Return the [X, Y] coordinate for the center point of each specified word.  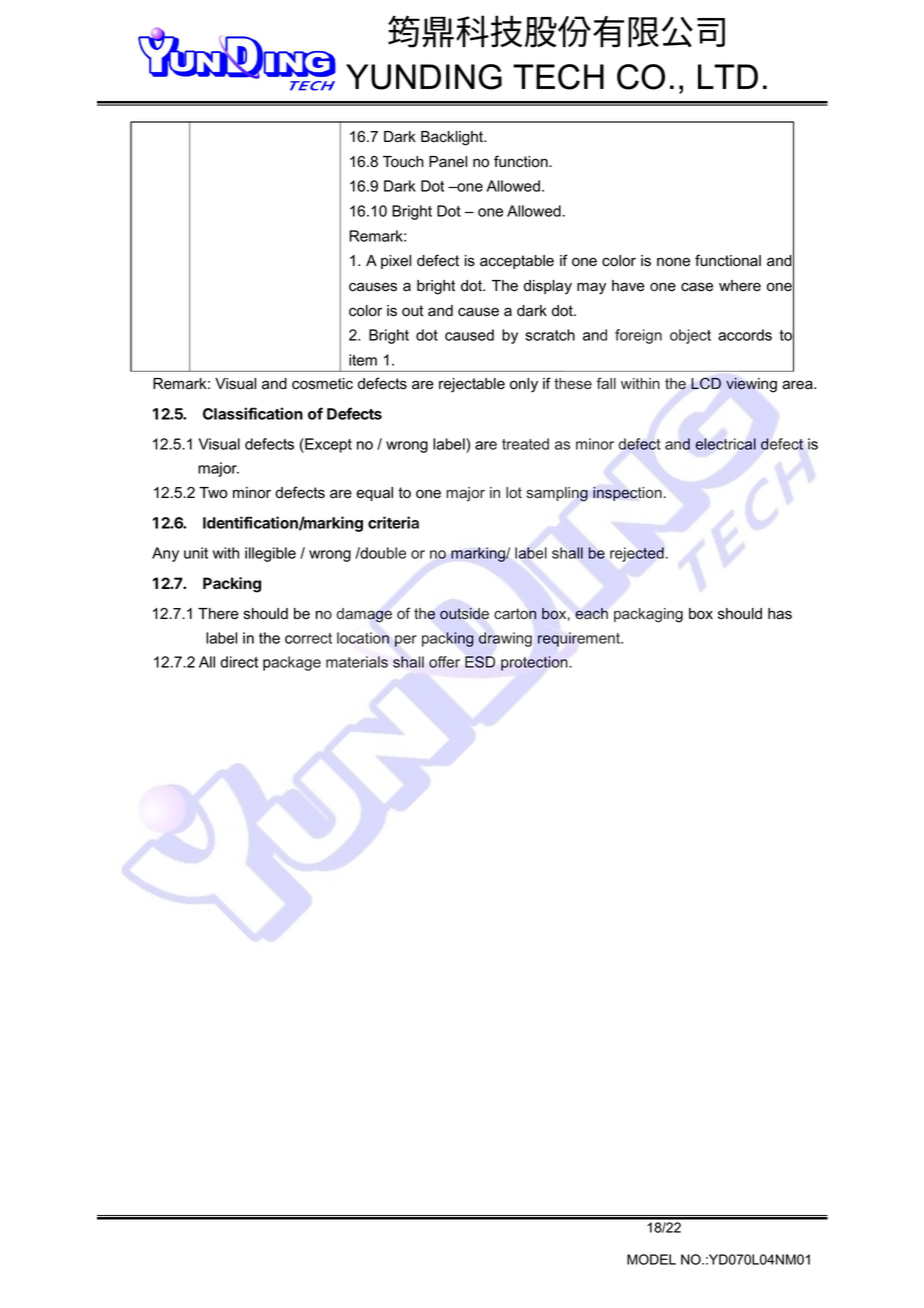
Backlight [453, 138]
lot [514, 492]
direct [239, 662]
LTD [728, 76]
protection [534, 663]
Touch [403, 162]
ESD [480, 662]
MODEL [651, 1259]
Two [213, 493]
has [780, 614]
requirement [580, 639]
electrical [726, 444]
